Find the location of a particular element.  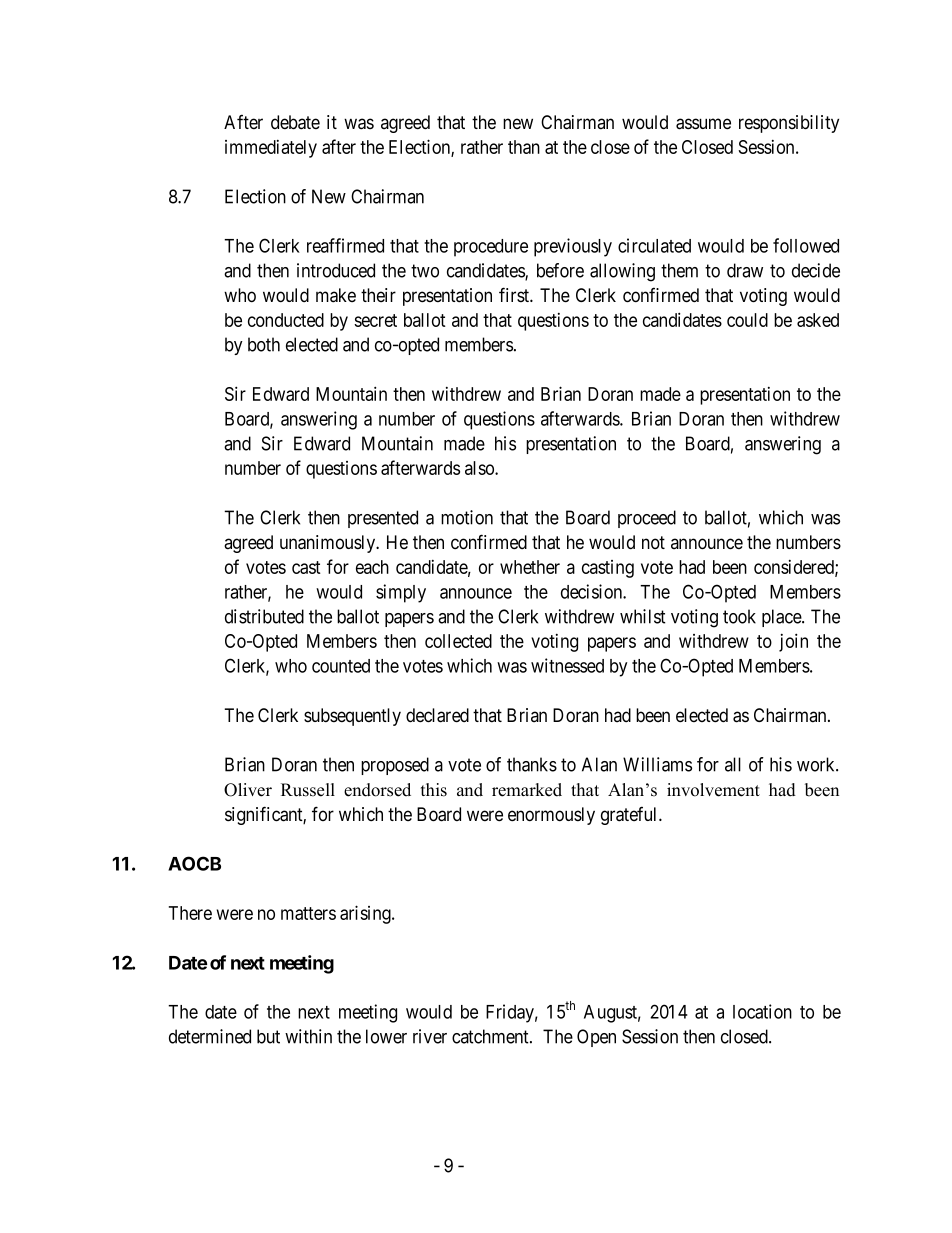

river is located at coordinates (430, 1036).
